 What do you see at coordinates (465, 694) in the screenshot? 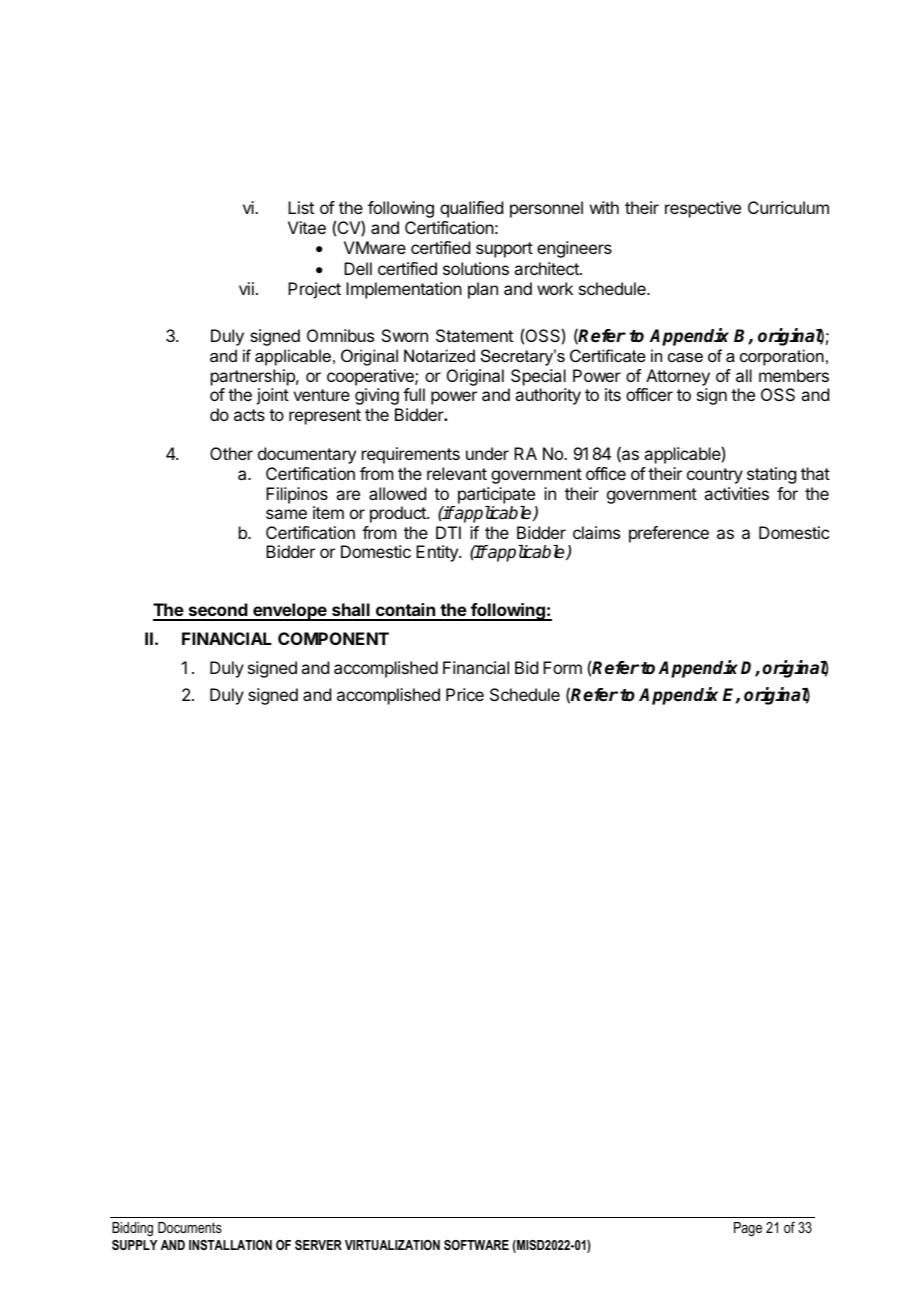
I see `Price` at bounding box center [465, 694].
